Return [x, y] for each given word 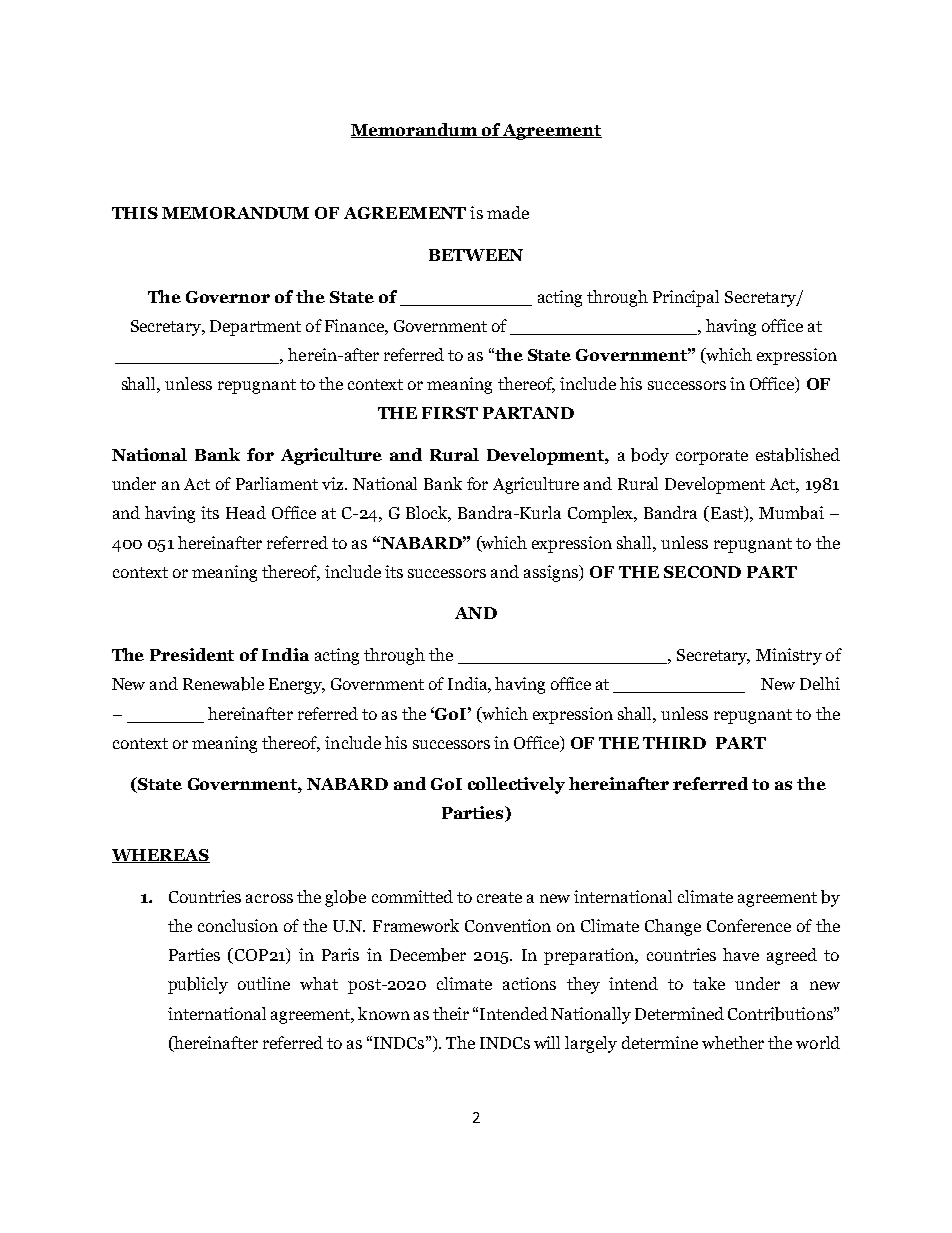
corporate [712, 457]
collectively [516, 785]
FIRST [450, 413]
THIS [135, 213]
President [192, 654]
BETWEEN [476, 255]
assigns [552, 573]
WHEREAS [161, 856]
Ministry [789, 656]
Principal [686, 298]
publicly [198, 985]
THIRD [674, 743]
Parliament [277, 483]
